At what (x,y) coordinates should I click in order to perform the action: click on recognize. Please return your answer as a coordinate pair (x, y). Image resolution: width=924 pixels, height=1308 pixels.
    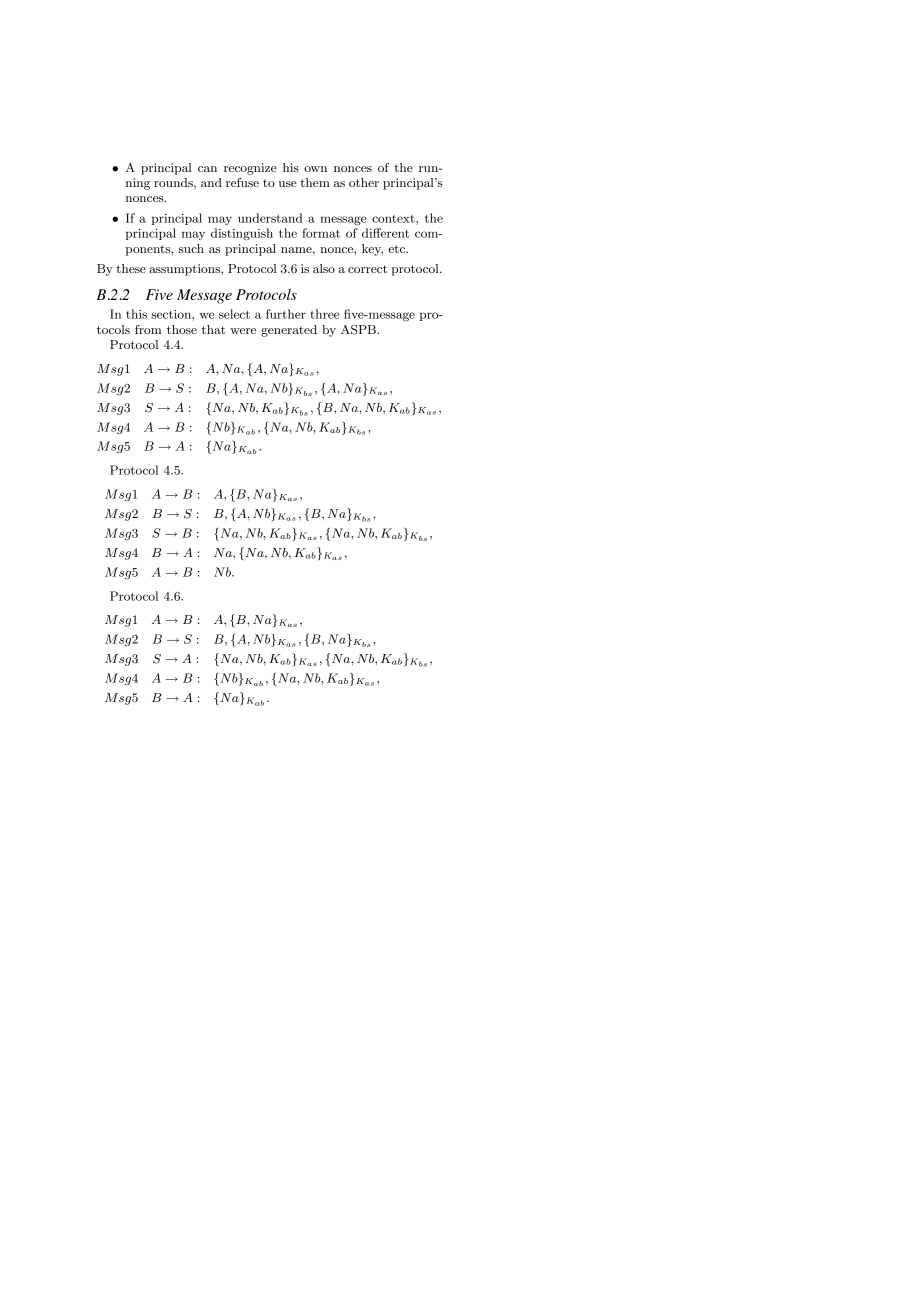
    Looking at the image, I should click on (250, 169).
